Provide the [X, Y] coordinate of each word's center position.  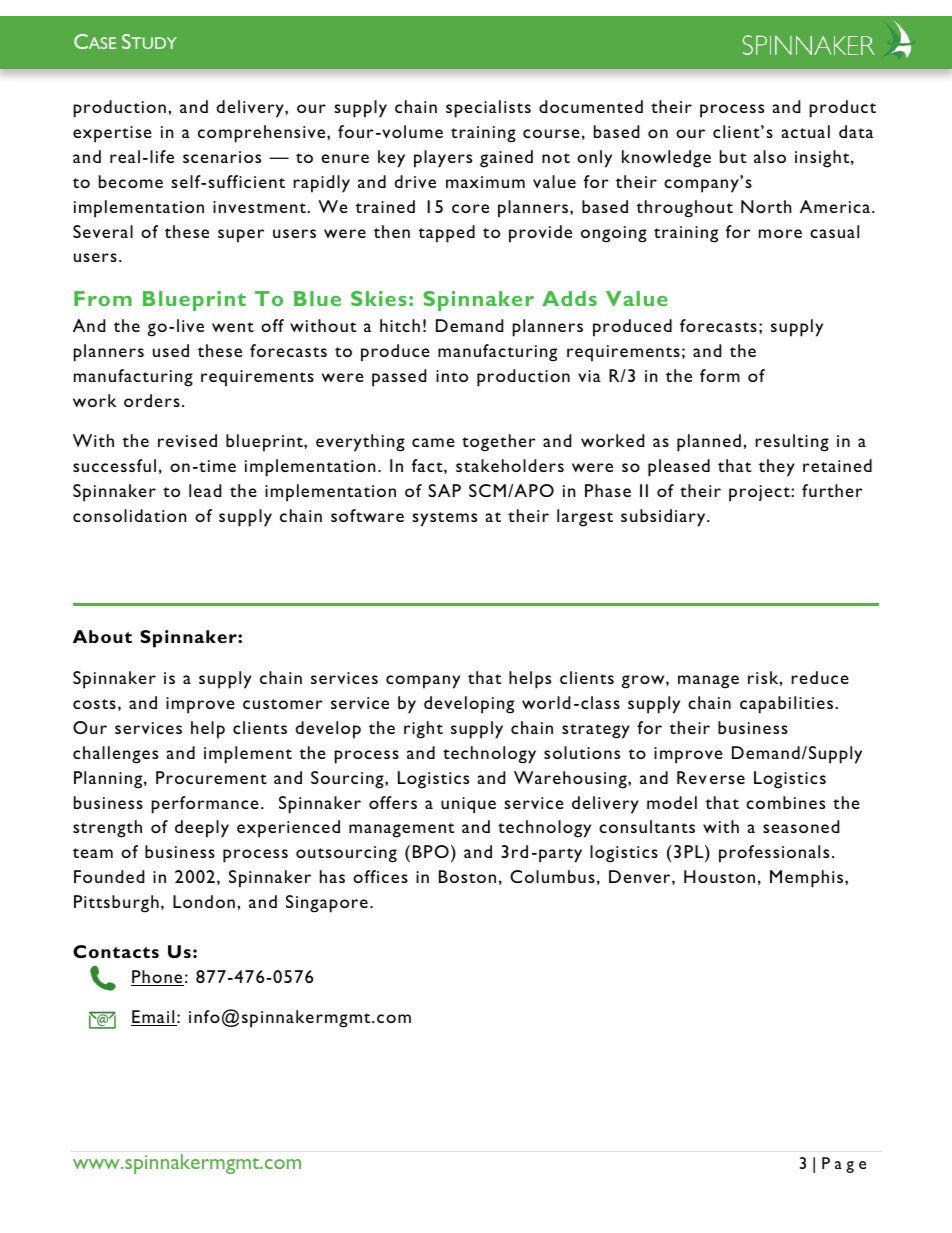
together [499, 443]
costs [94, 704]
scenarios [222, 157]
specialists [488, 109]
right [423, 730]
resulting [792, 443]
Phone [157, 978]
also [770, 156]
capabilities [786, 705]
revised [187, 440]
